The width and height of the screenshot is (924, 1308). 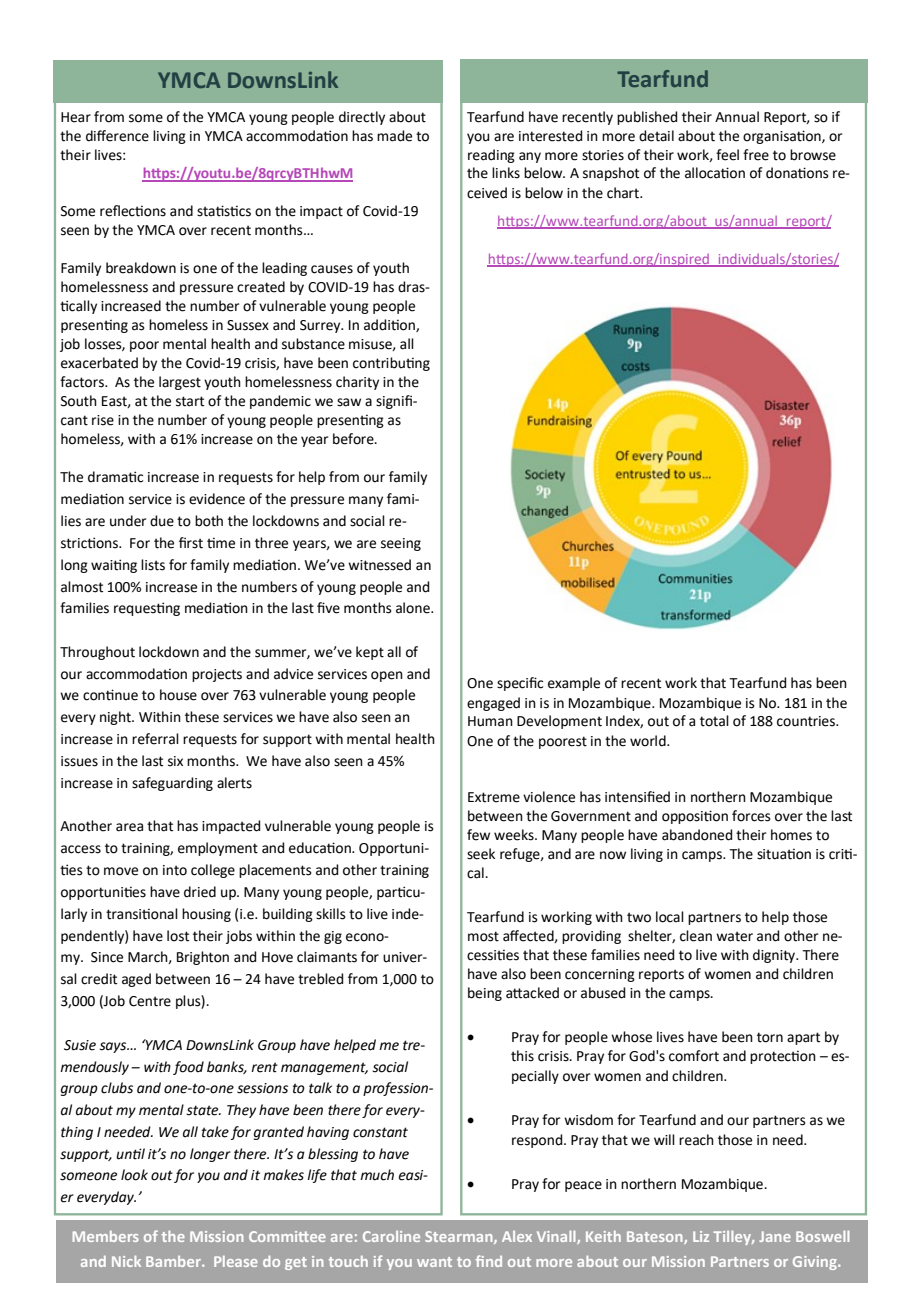 What do you see at coordinates (714, 721) in the screenshot?
I see `total` at bounding box center [714, 721].
